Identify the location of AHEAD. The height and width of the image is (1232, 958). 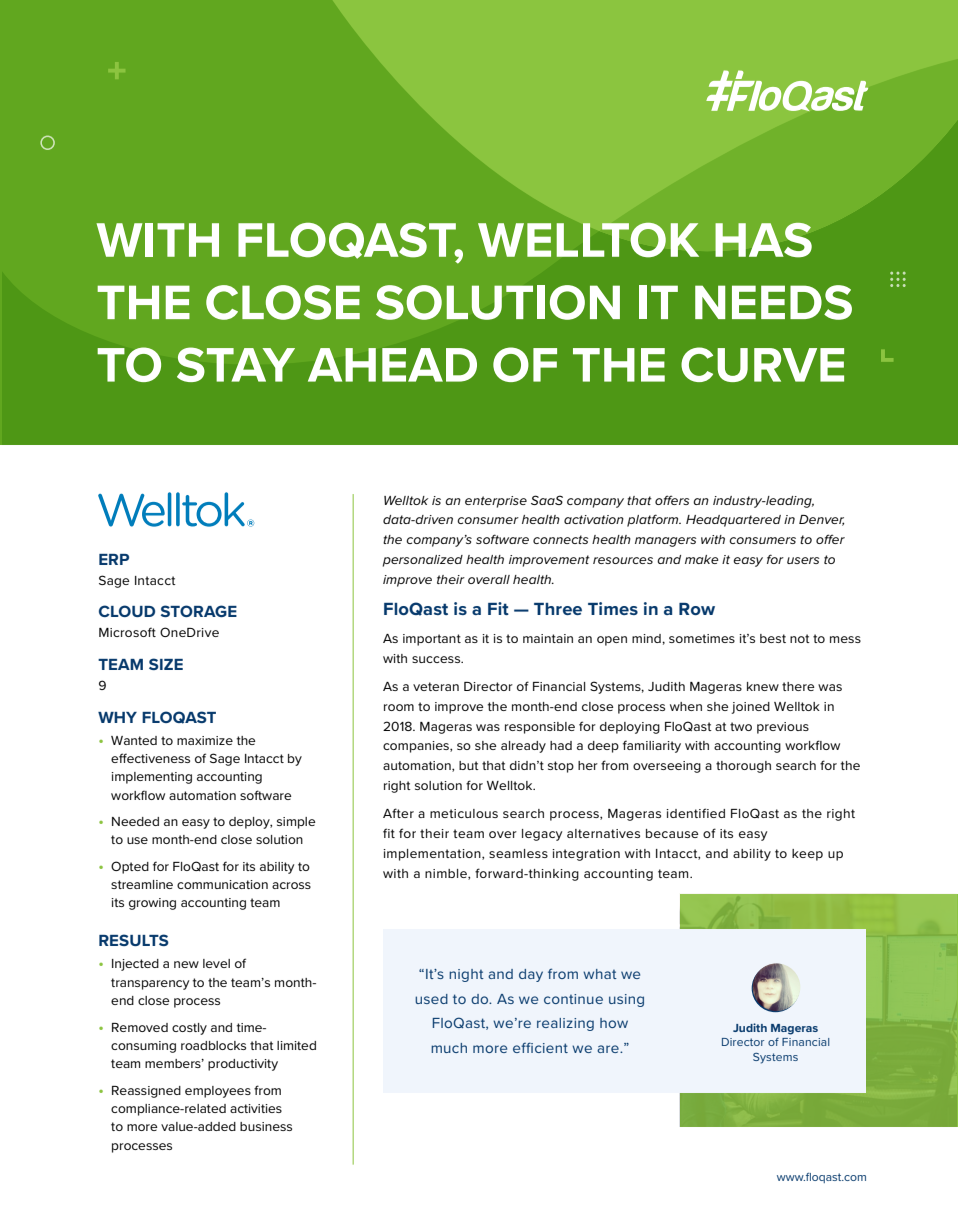
(392, 365).
